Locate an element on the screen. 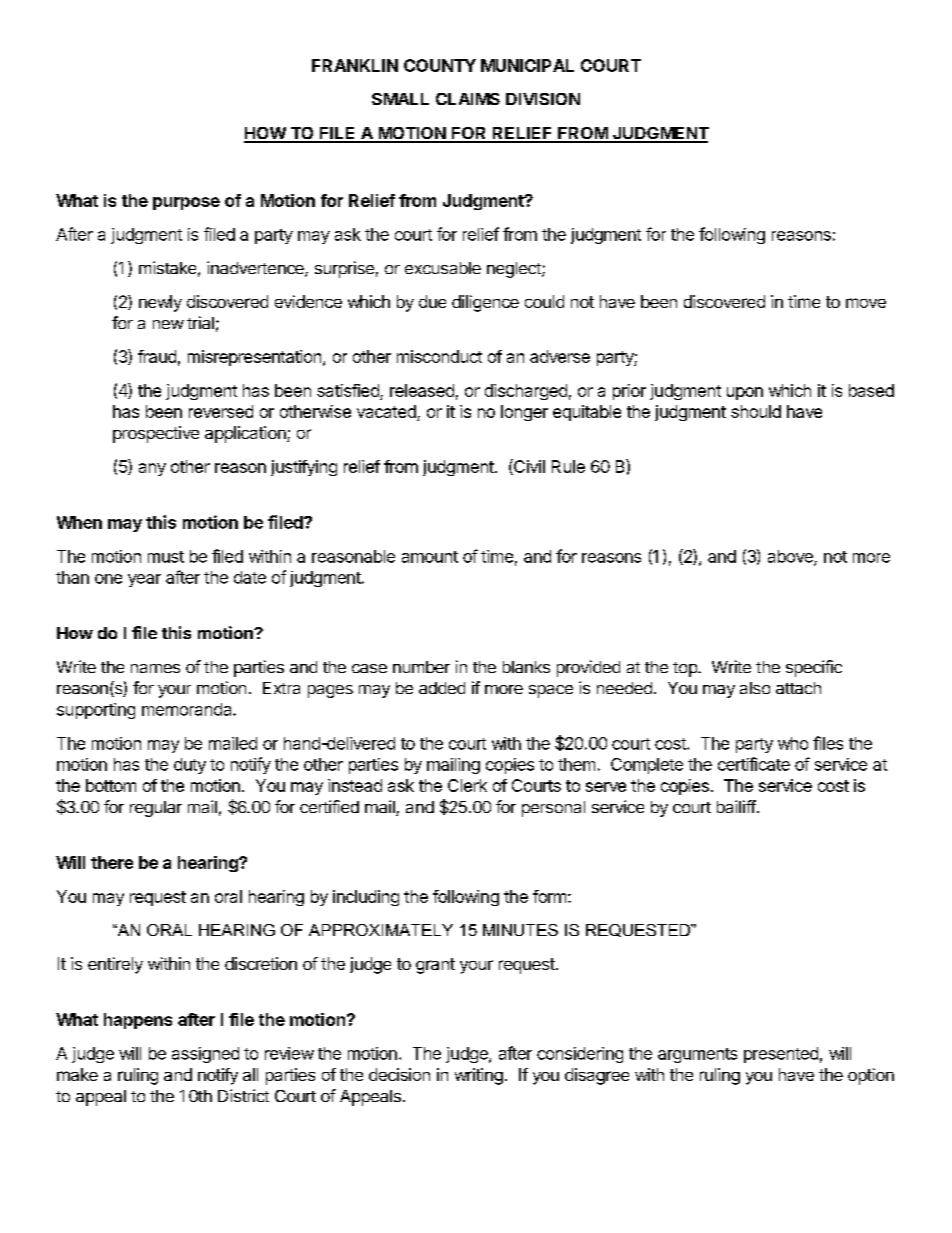 This screenshot has width=952, height=1233. purpose is located at coordinates (186, 203).
